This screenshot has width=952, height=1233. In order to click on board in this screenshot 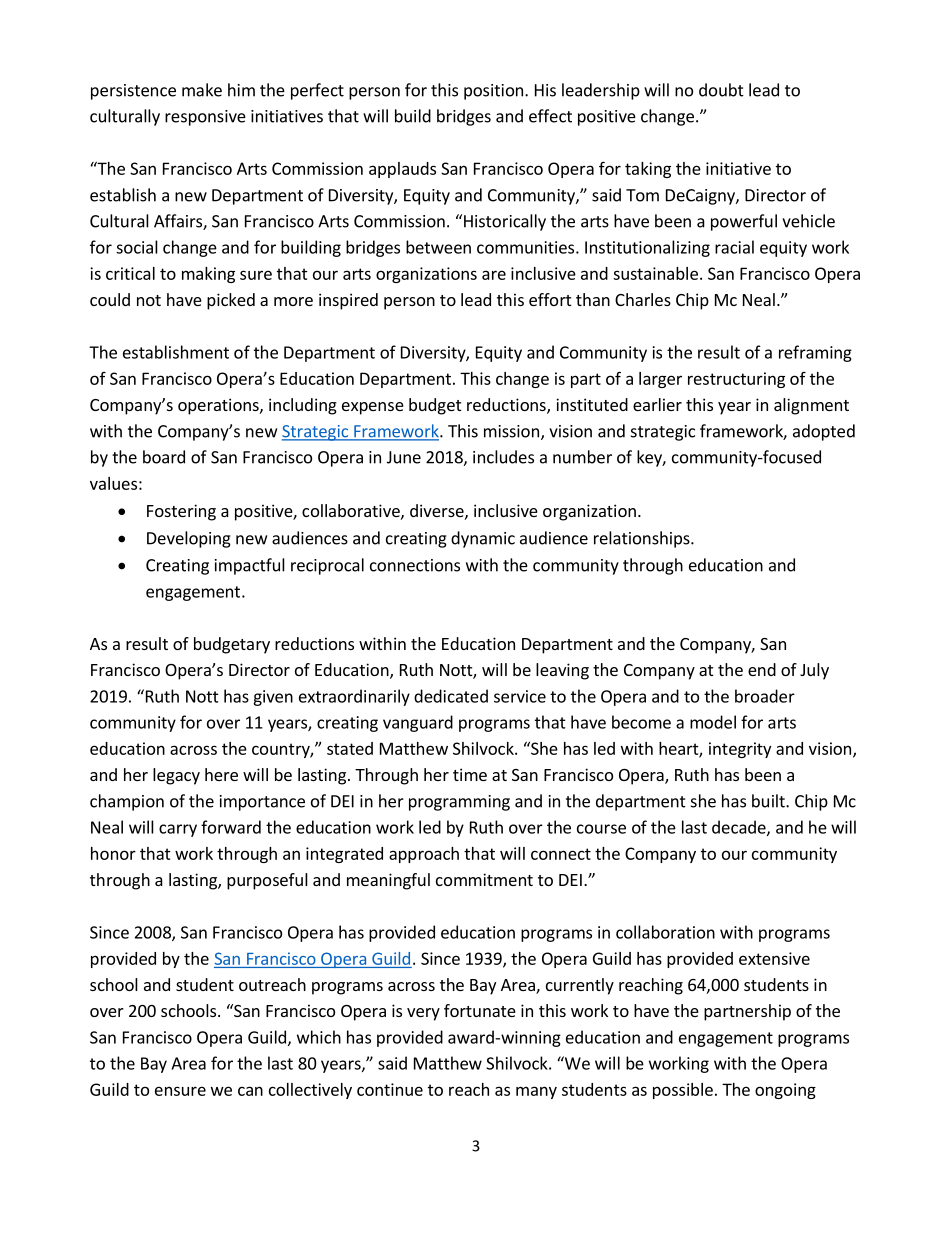, I will do `click(164, 457)`.
